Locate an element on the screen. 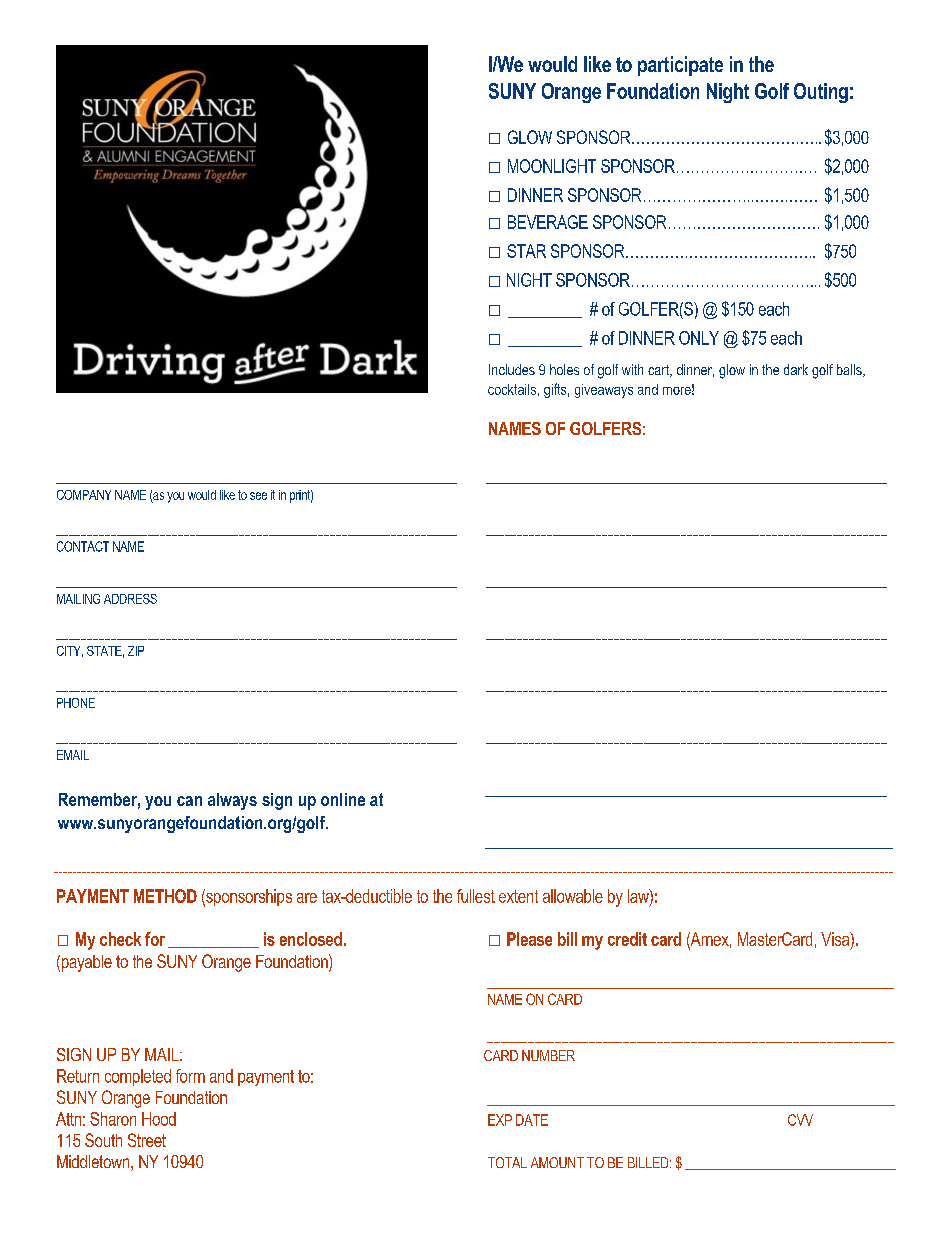 The width and height of the screenshot is (952, 1233). Outing is located at coordinates (821, 93).
